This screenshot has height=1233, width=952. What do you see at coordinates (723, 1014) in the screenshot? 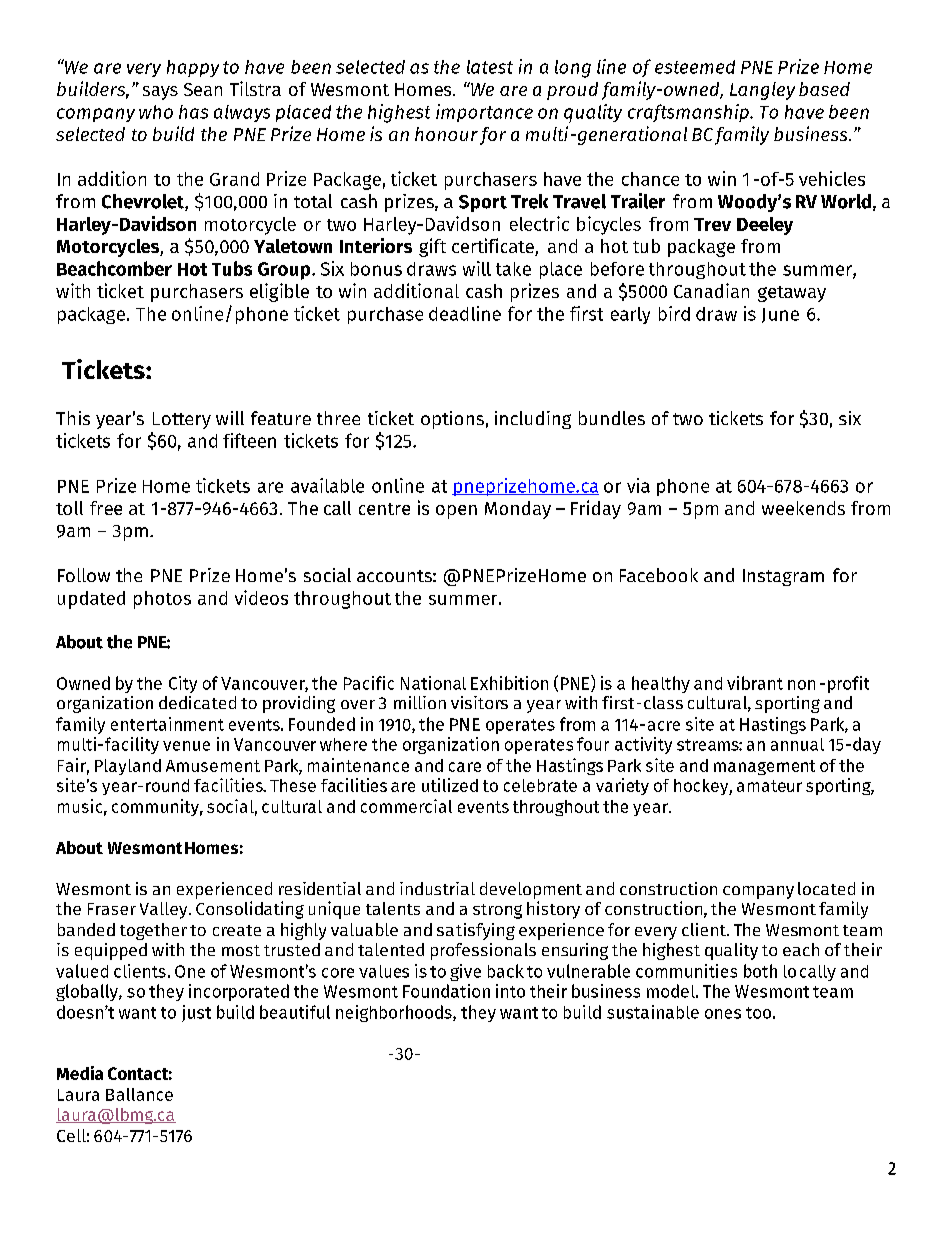
I see `ones` at bounding box center [723, 1014].
